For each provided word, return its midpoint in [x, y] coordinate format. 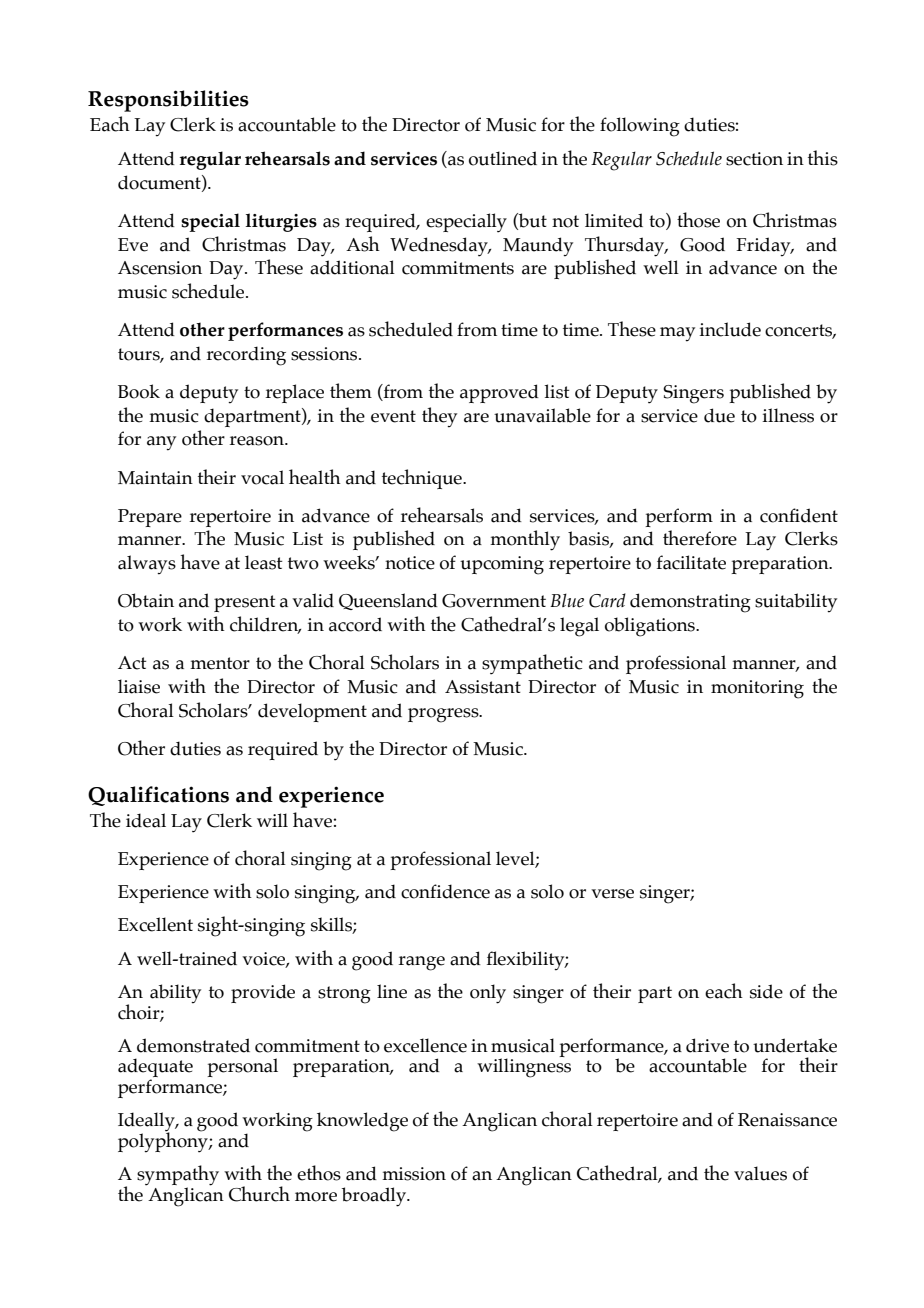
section [754, 159]
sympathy [178, 1176]
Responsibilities [168, 101]
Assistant [483, 687]
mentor [220, 663]
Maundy [538, 247]
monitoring [757, 689]
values [760, 1173]
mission [414, 1174]
